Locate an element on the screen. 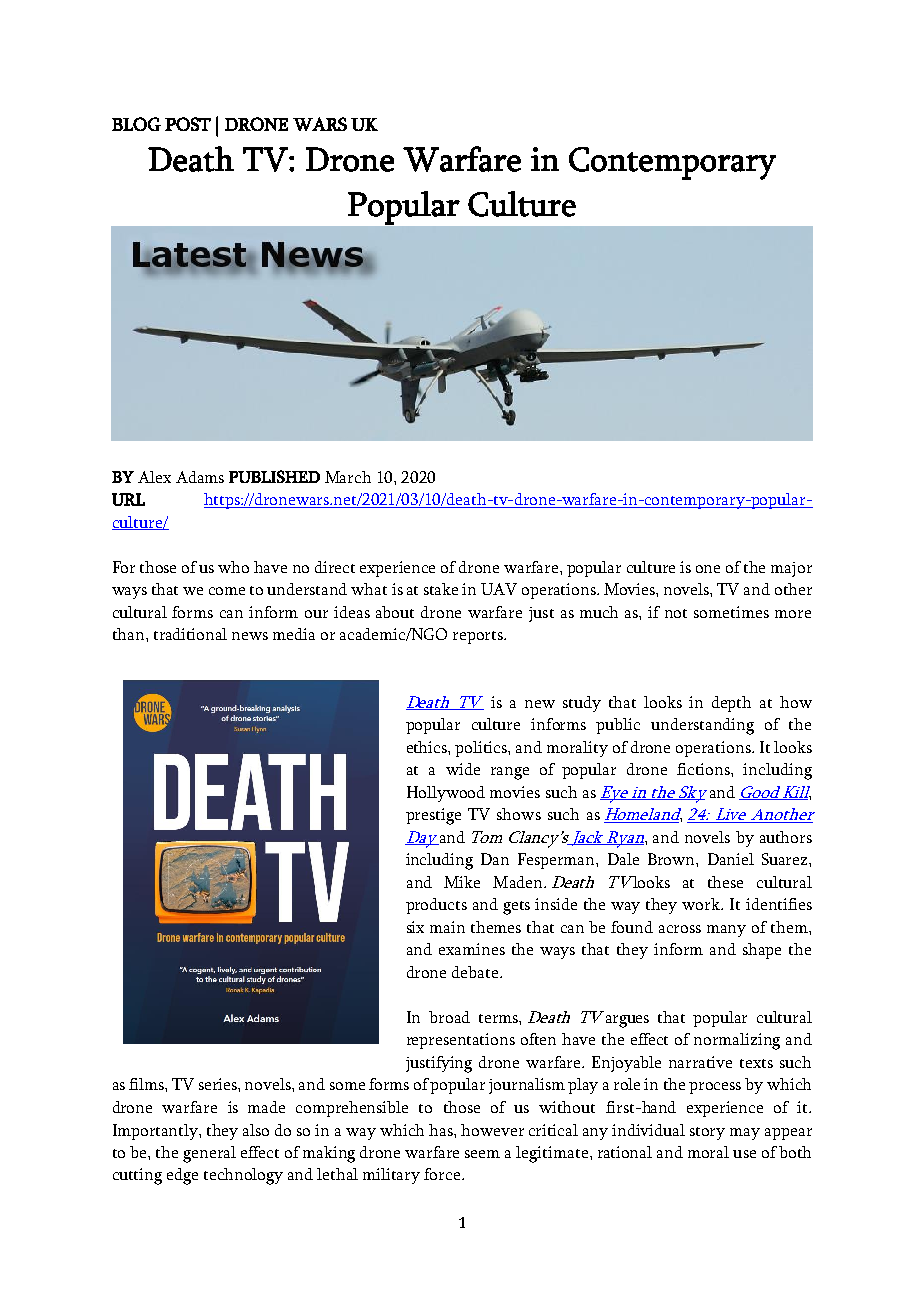 This screenshot has height=1308, width=924. Mike is located at coordinates (462, 882).
